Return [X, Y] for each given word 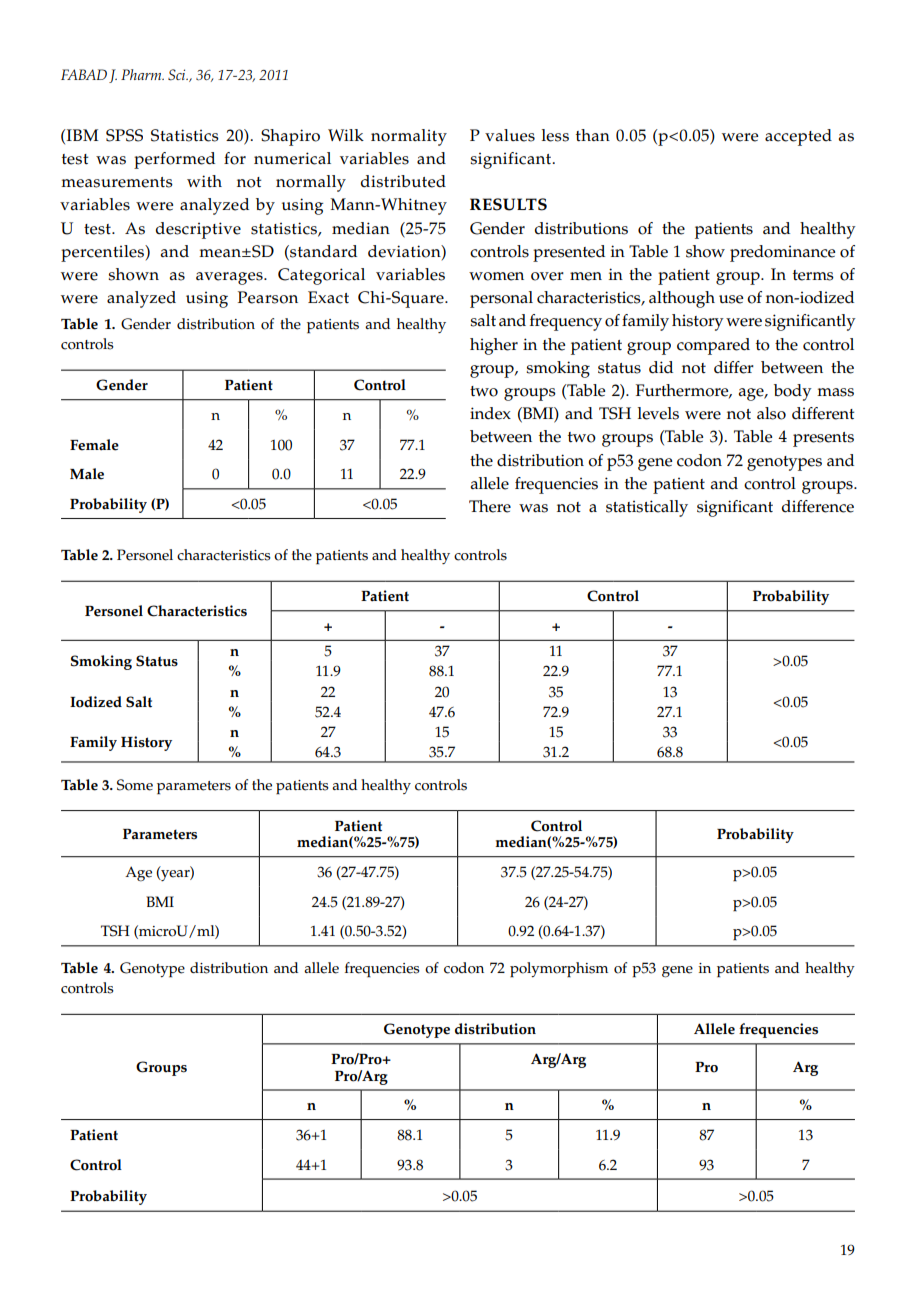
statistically [647, 508]
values [510, 135]
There [490, 506]
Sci [178, 75]
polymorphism [559, 970]
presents [823, 439]
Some [135, 785]
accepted [798, 137]
